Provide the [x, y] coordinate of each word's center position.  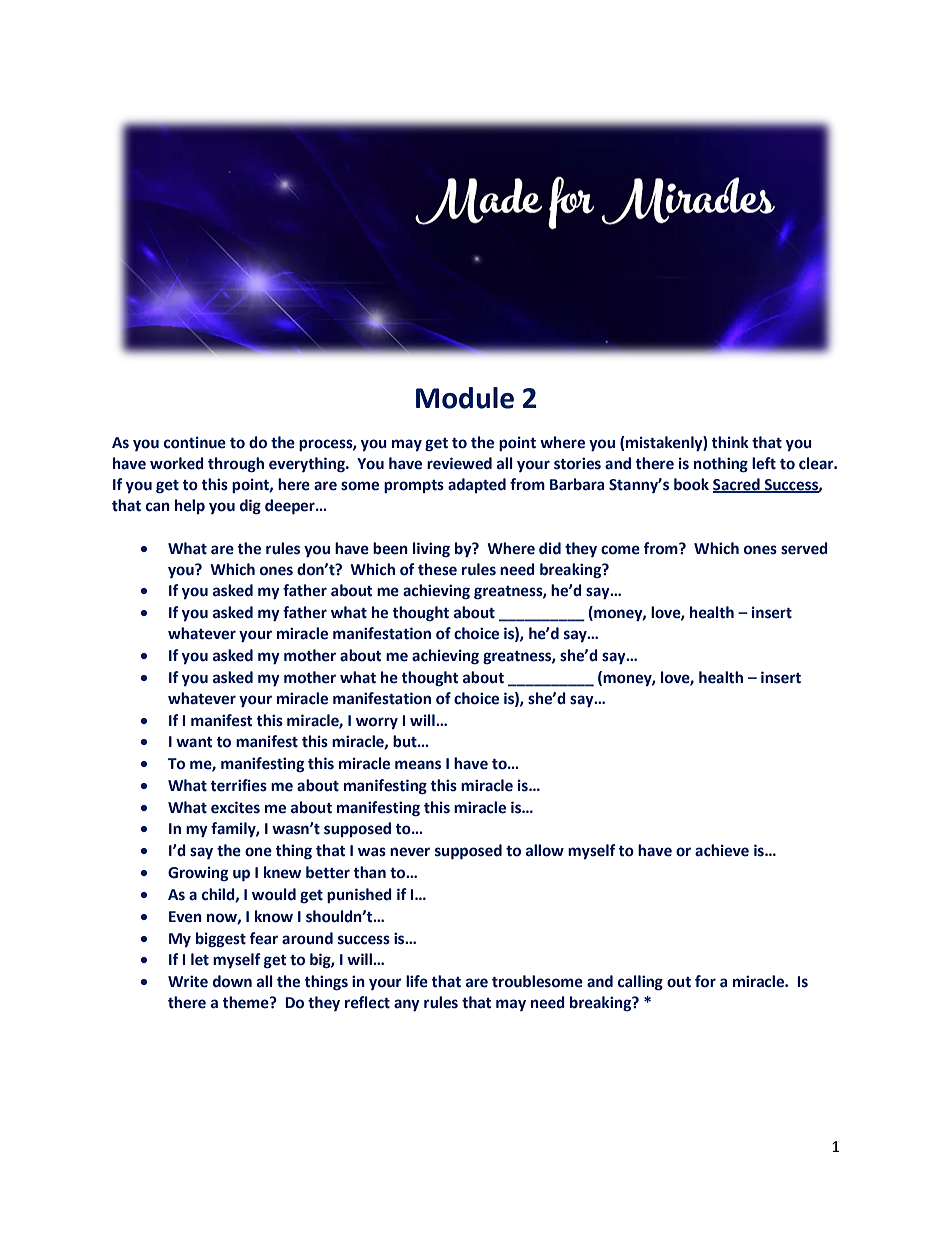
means [418, 765]
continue [195, 442]
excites [235, 807]
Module [465, 398]
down [232, 981]
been [390, 548]
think [730, 442]
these [437, 569]
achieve [722, 850]
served [804, 548]
